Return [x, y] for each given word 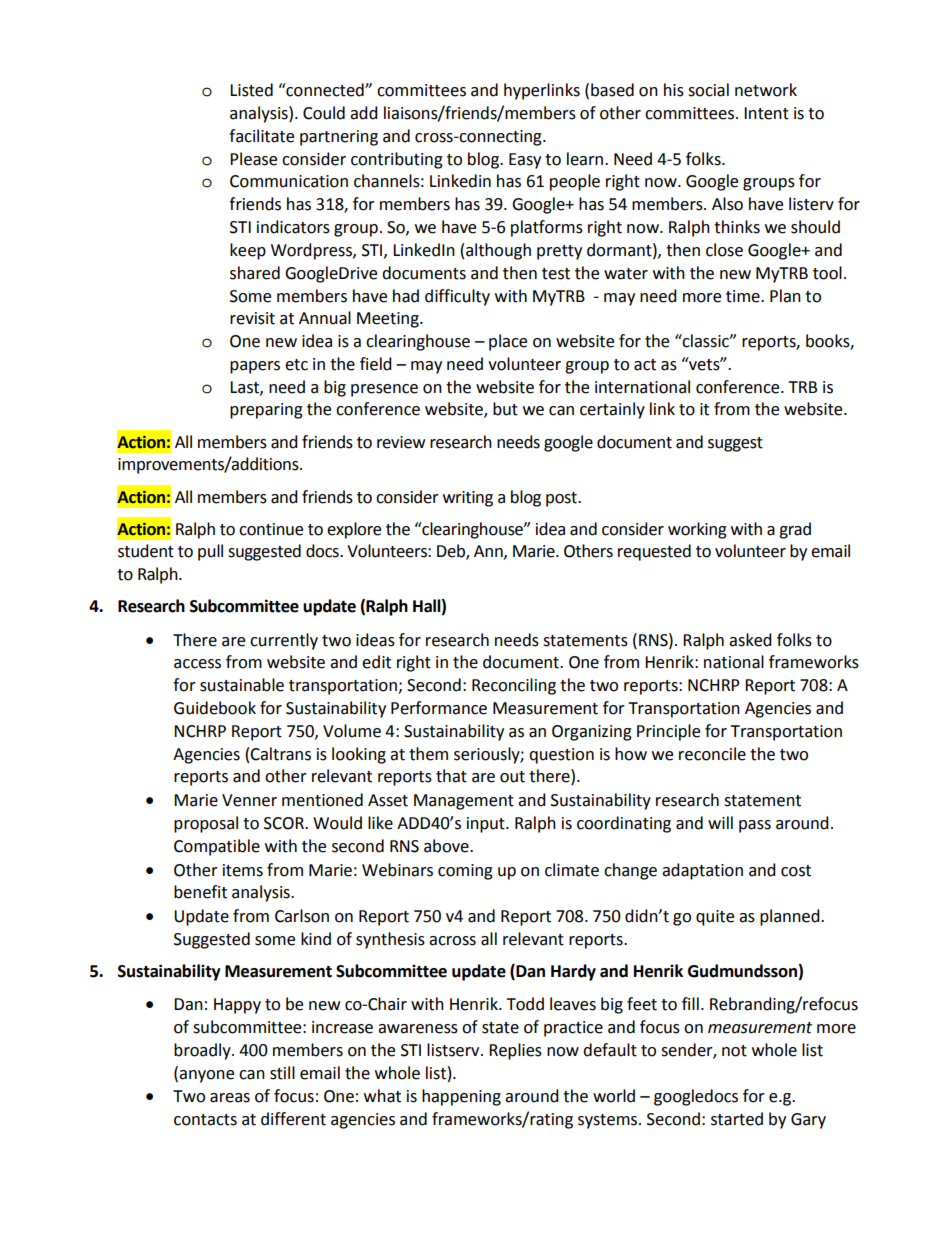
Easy [525, 161]
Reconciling [514, 686]
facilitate [261, 136]
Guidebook [215, 708]
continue [271, 529]
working [697, 530]
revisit [252, 318]
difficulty [457, 297]
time [744, 296]
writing [468, 499]
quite [715, 918]
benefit [200, 892]
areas [230, 1098]
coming [465, 872]
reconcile [712, 754]
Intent [766, 113]
